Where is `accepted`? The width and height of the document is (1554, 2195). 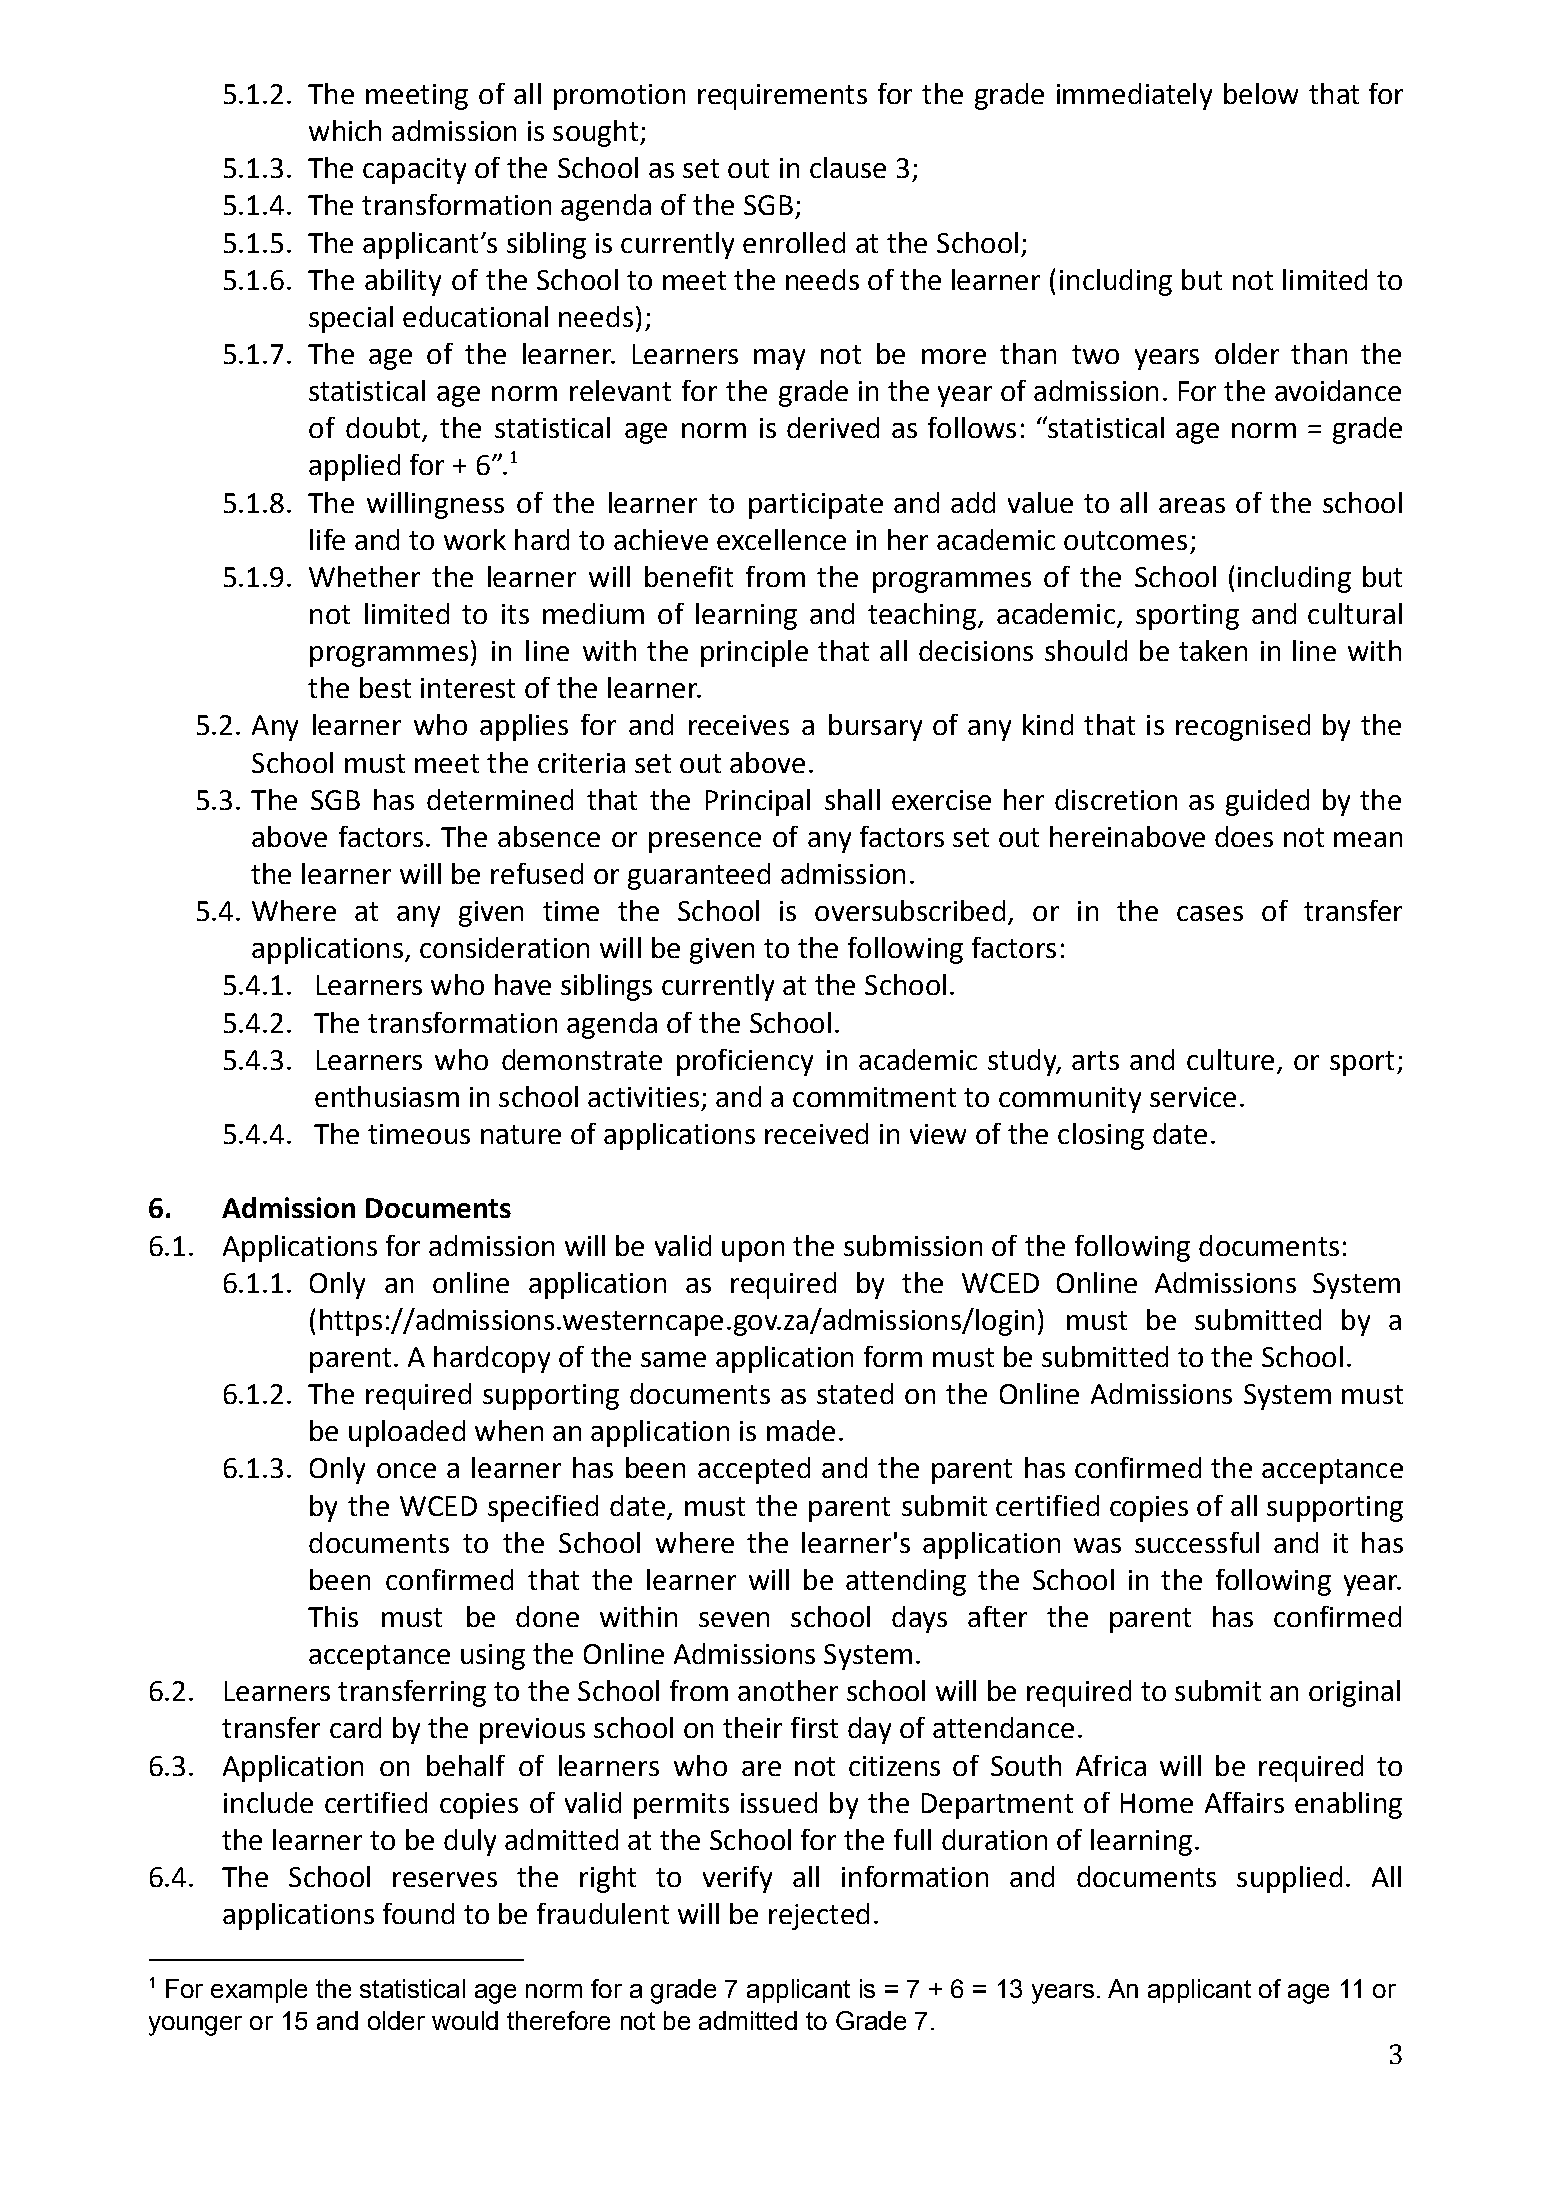 accepted is located at coordinates (754, 1470).
